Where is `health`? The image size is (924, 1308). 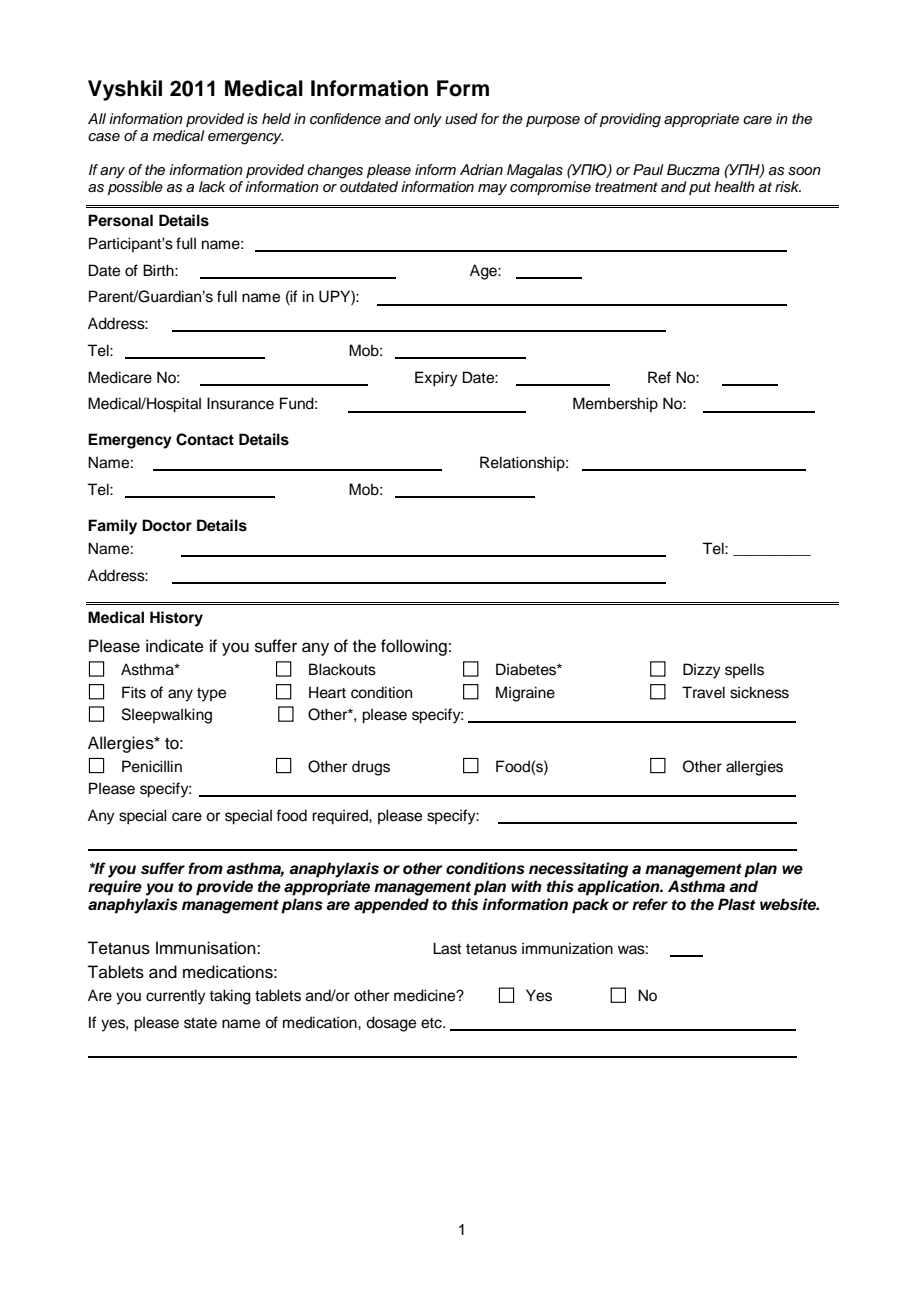 health is located at coordinates (734, 187).
